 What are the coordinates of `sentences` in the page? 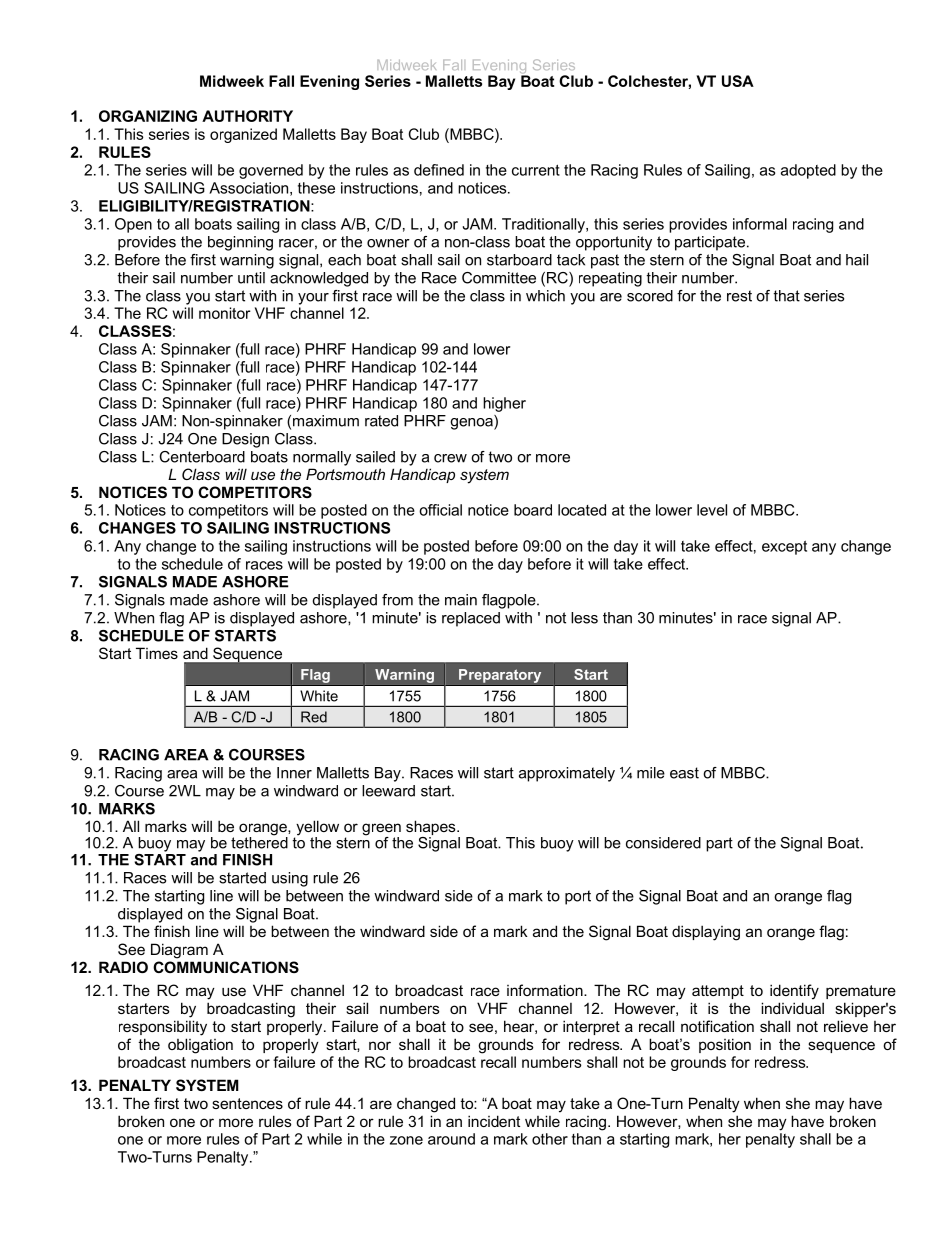 It's located at (247, 1103).
